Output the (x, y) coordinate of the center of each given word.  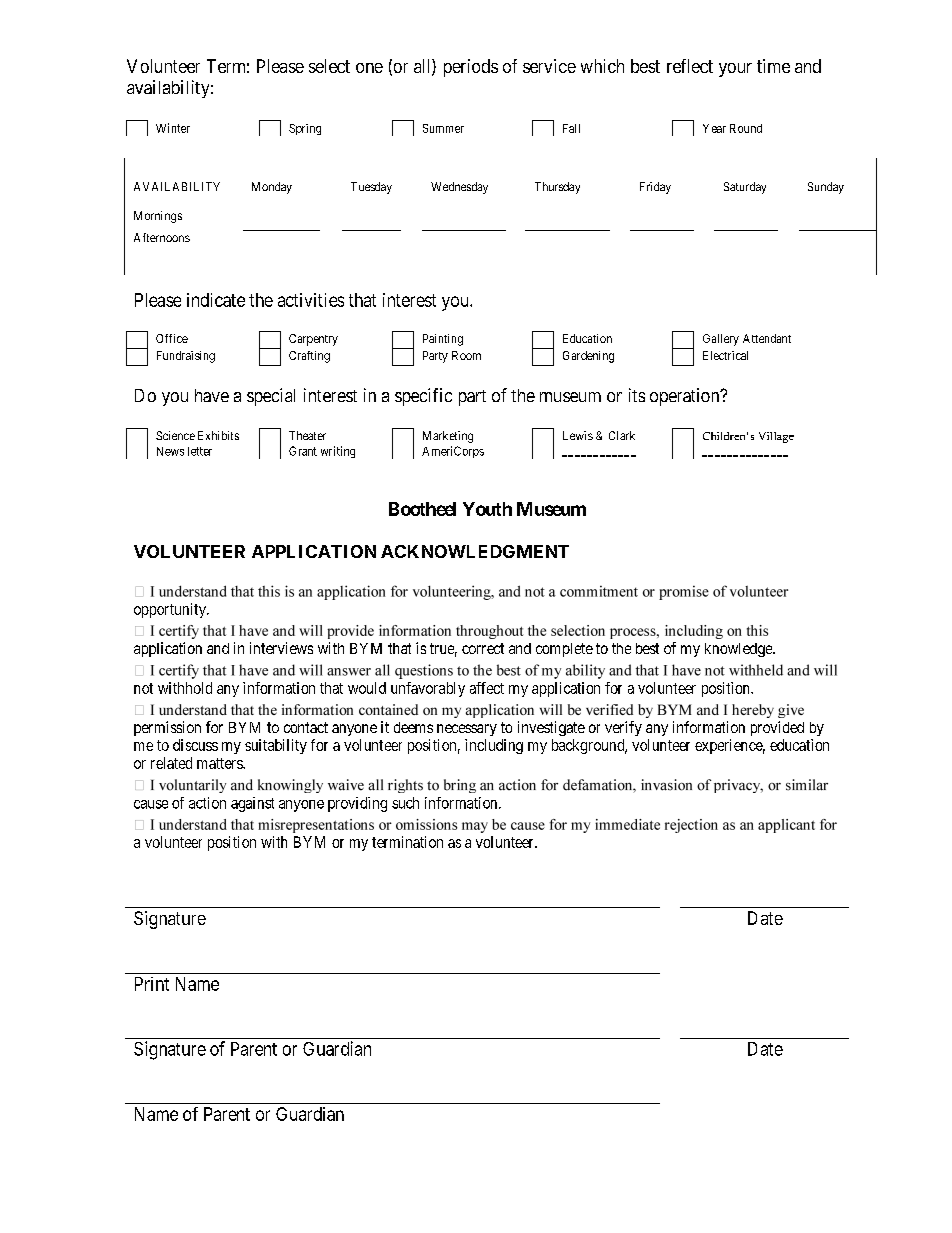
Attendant (767, 338)
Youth (487, 509)
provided (777, 728)
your (735, 70)
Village (776, 437)
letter (200, 451)
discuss (195, 745)
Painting (443, 340)
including (494, 746)
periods (471, 68)
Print (152, 984)
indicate (216, 300)
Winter (173, 128)
